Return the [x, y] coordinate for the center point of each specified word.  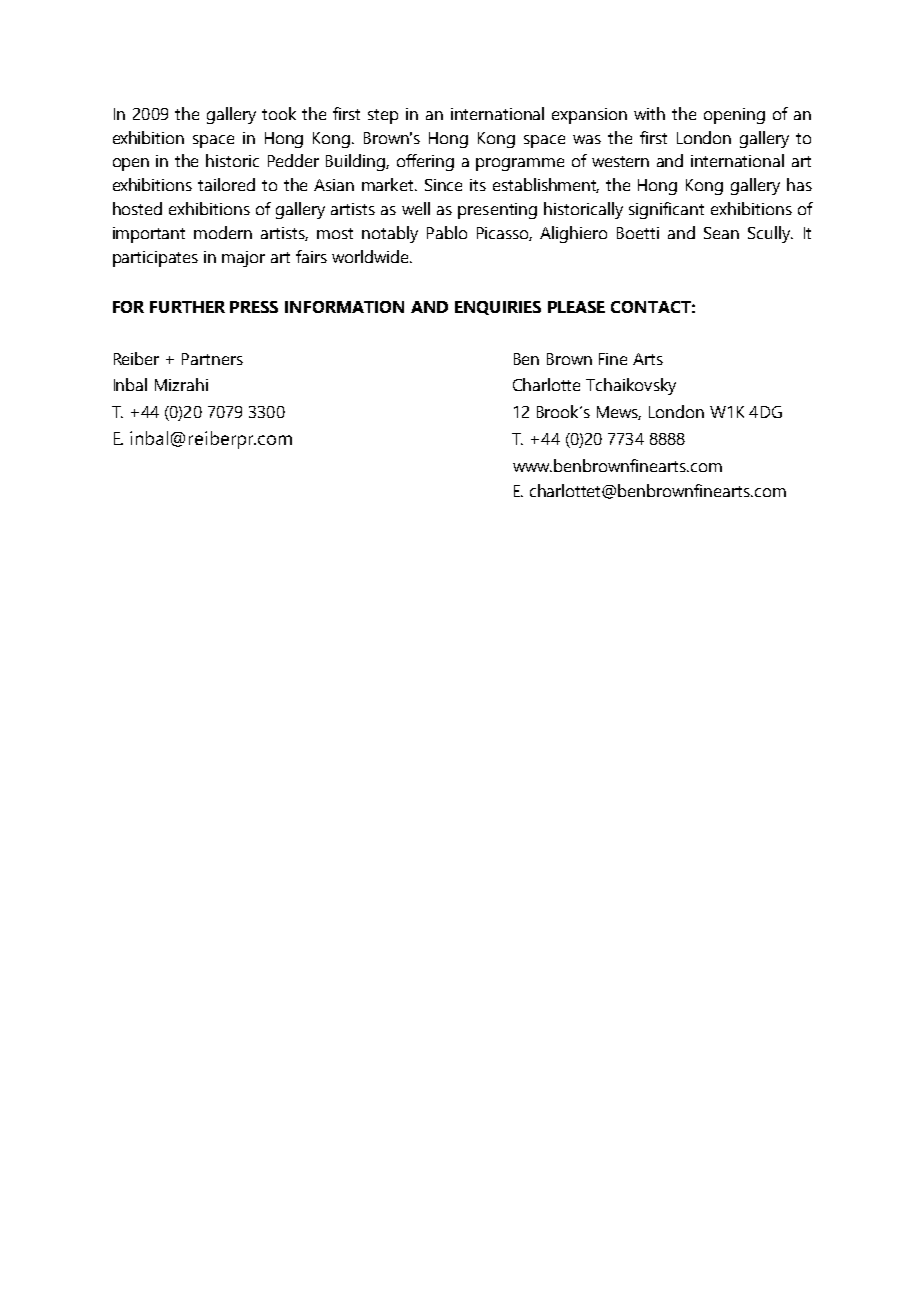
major [243, 259]
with [649, 113]
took [279, 113]
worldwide [371, 256]
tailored [226, 184]
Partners [212, 359]
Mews [619, 413]
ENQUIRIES [498, 308]
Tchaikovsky [631, 386]
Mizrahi [181, 384]
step [383, 116]
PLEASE [576, 307]
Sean [721, 233]
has [799, 184]
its [478, 185]
